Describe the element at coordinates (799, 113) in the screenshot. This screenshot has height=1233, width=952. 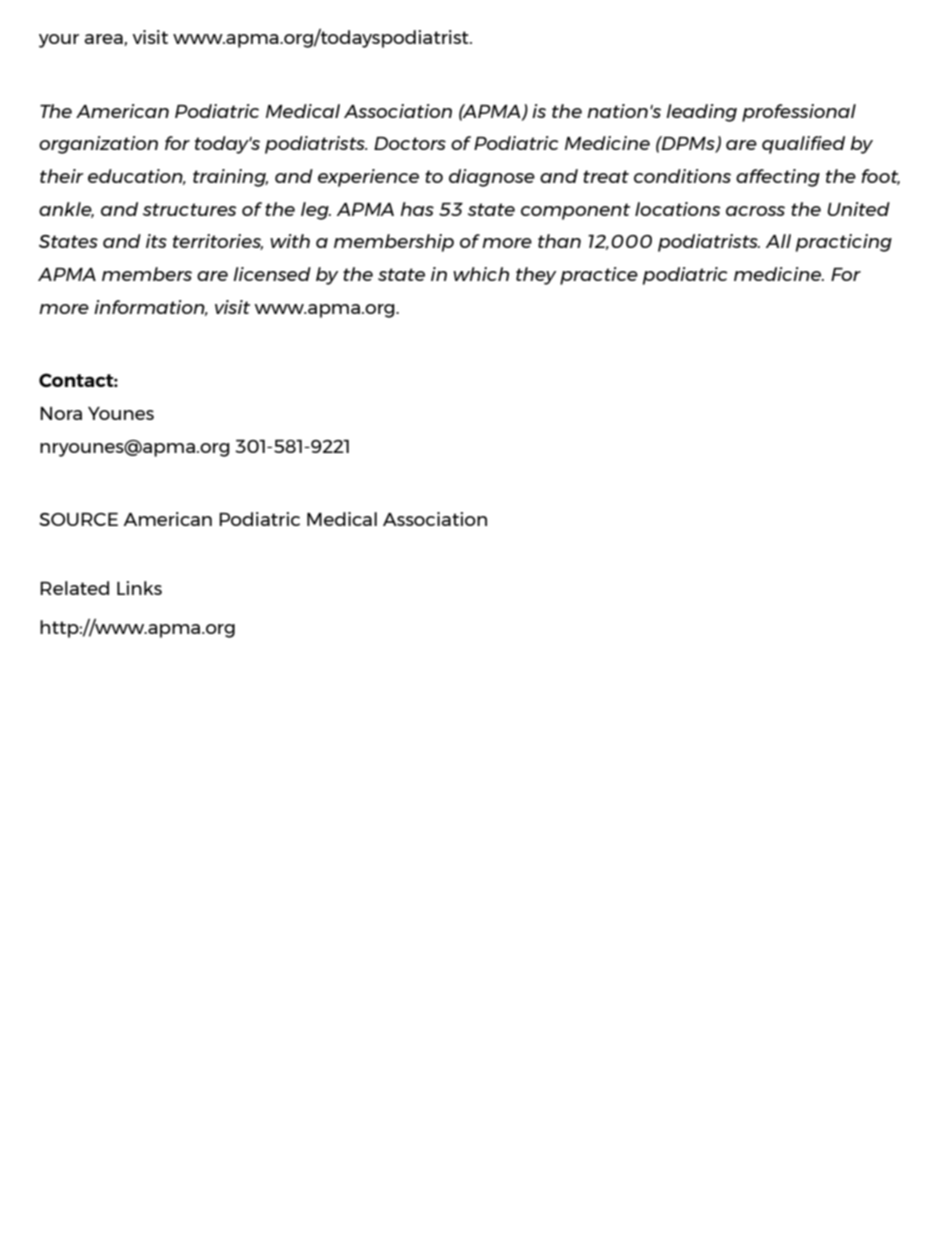
I see `professional` at that location.
